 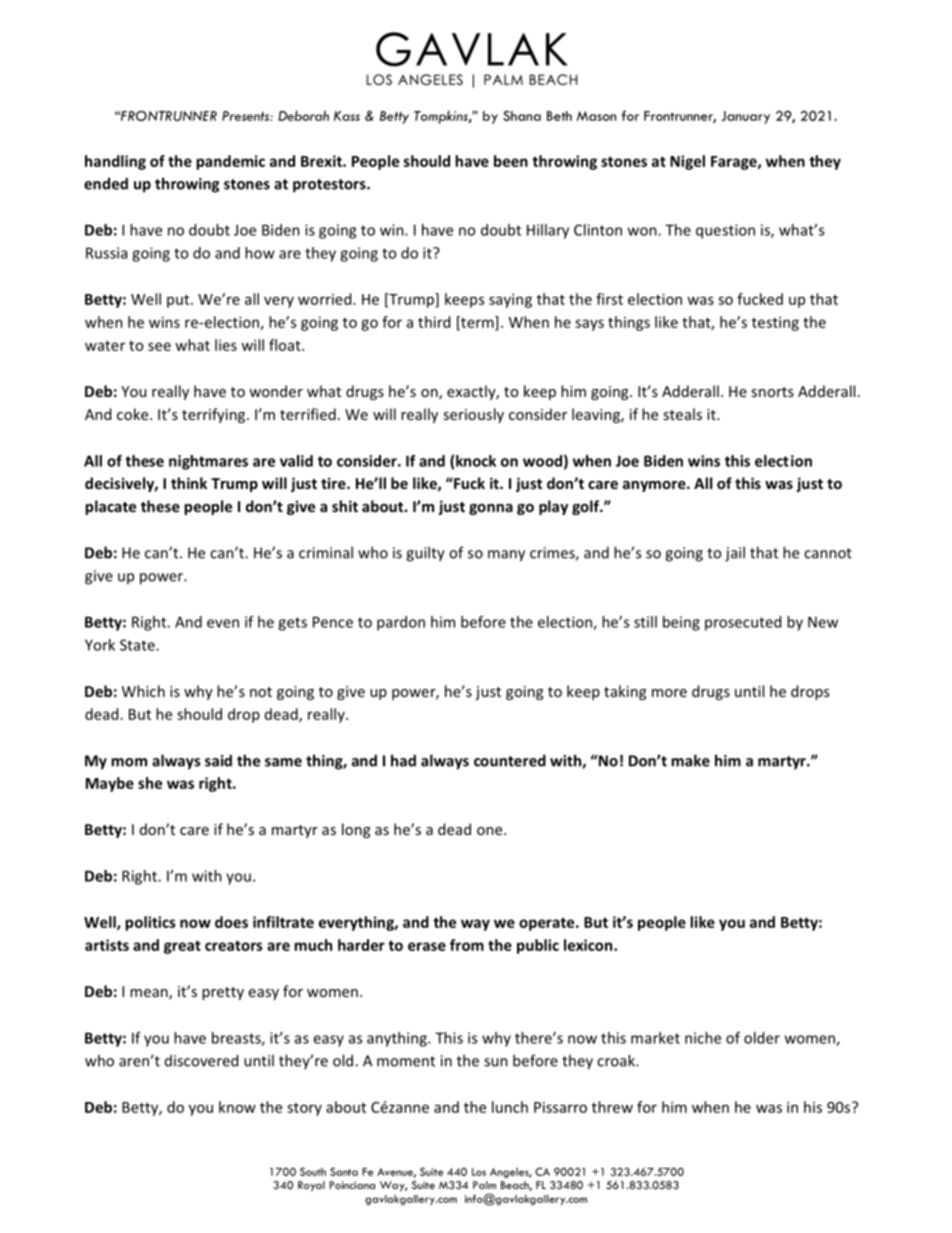 What do you see at coordinates (745, 117) in the screenshot?
I see `January` at bounding box center [745, 117].
